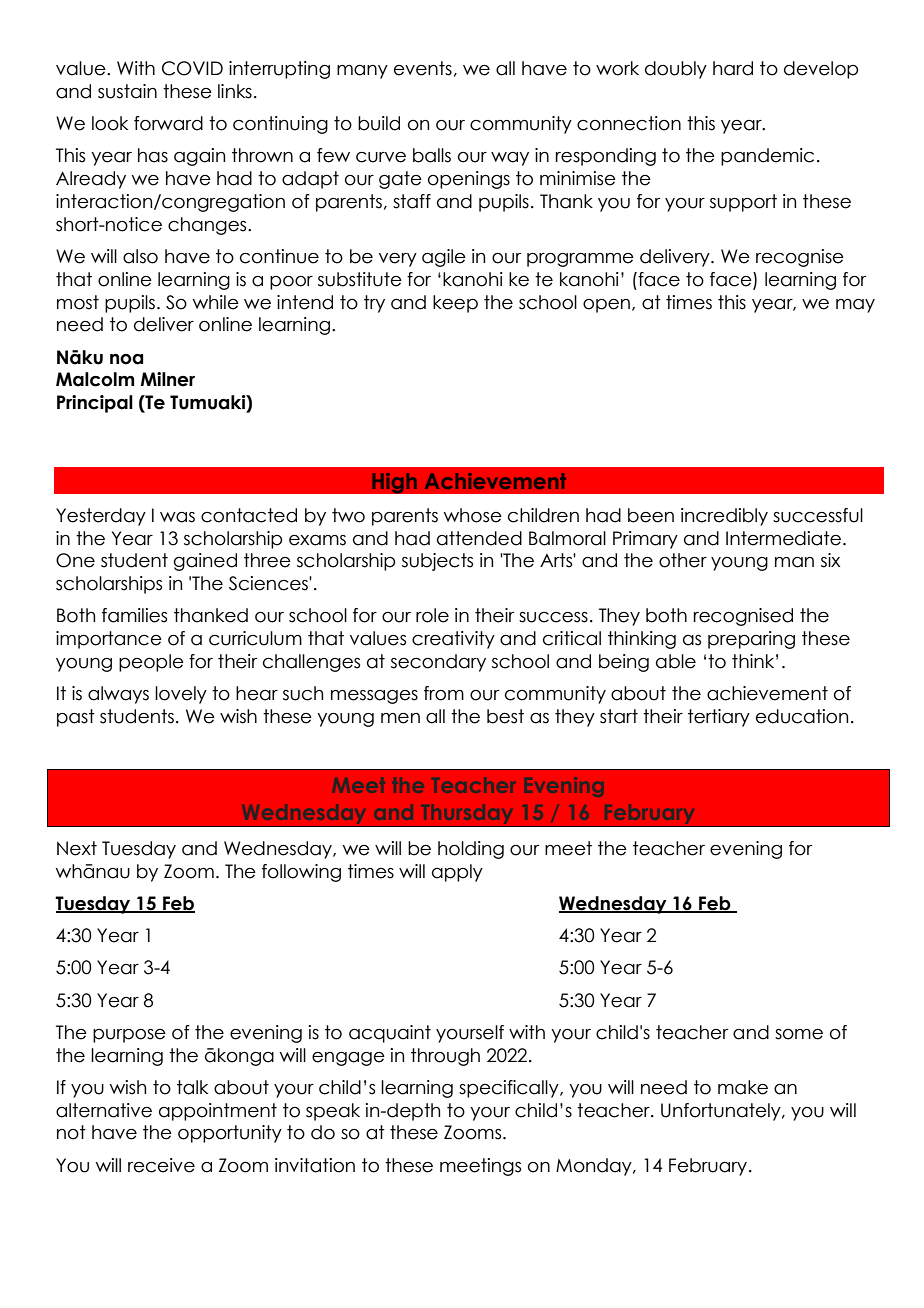 This document has width=924, height=1308. Describe the element at coordinates (168, 123) in the document. I see `forward` at that location.
